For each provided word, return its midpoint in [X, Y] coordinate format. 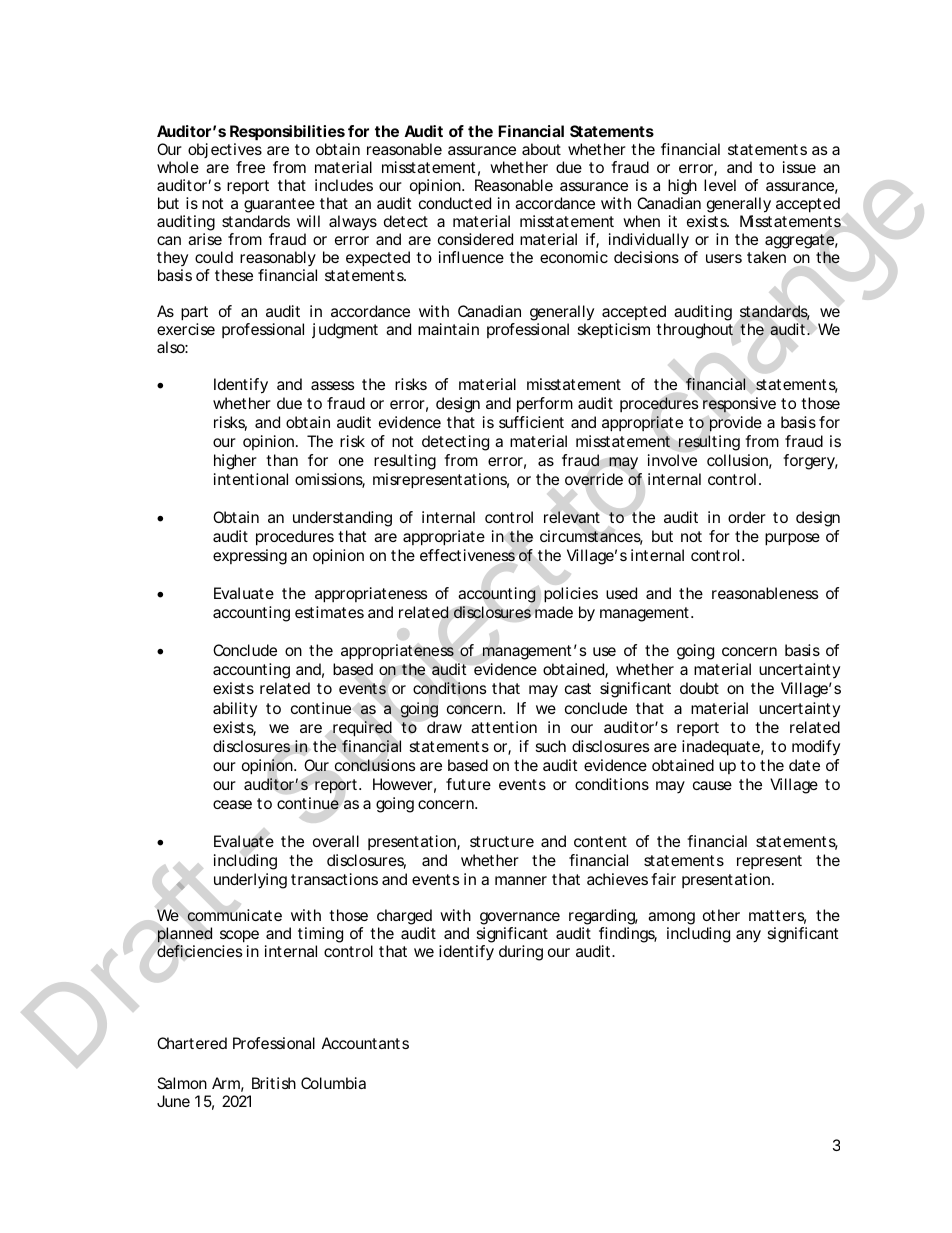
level [720, 185]
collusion [737, 460]
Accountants [365, 1043]
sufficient [531, 422]
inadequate [721, 748]
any [748, 936]
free [250, 167]
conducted [455, 203]
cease [232, 804]
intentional [251, 479]
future [468, 784]
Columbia [333, 1083]
